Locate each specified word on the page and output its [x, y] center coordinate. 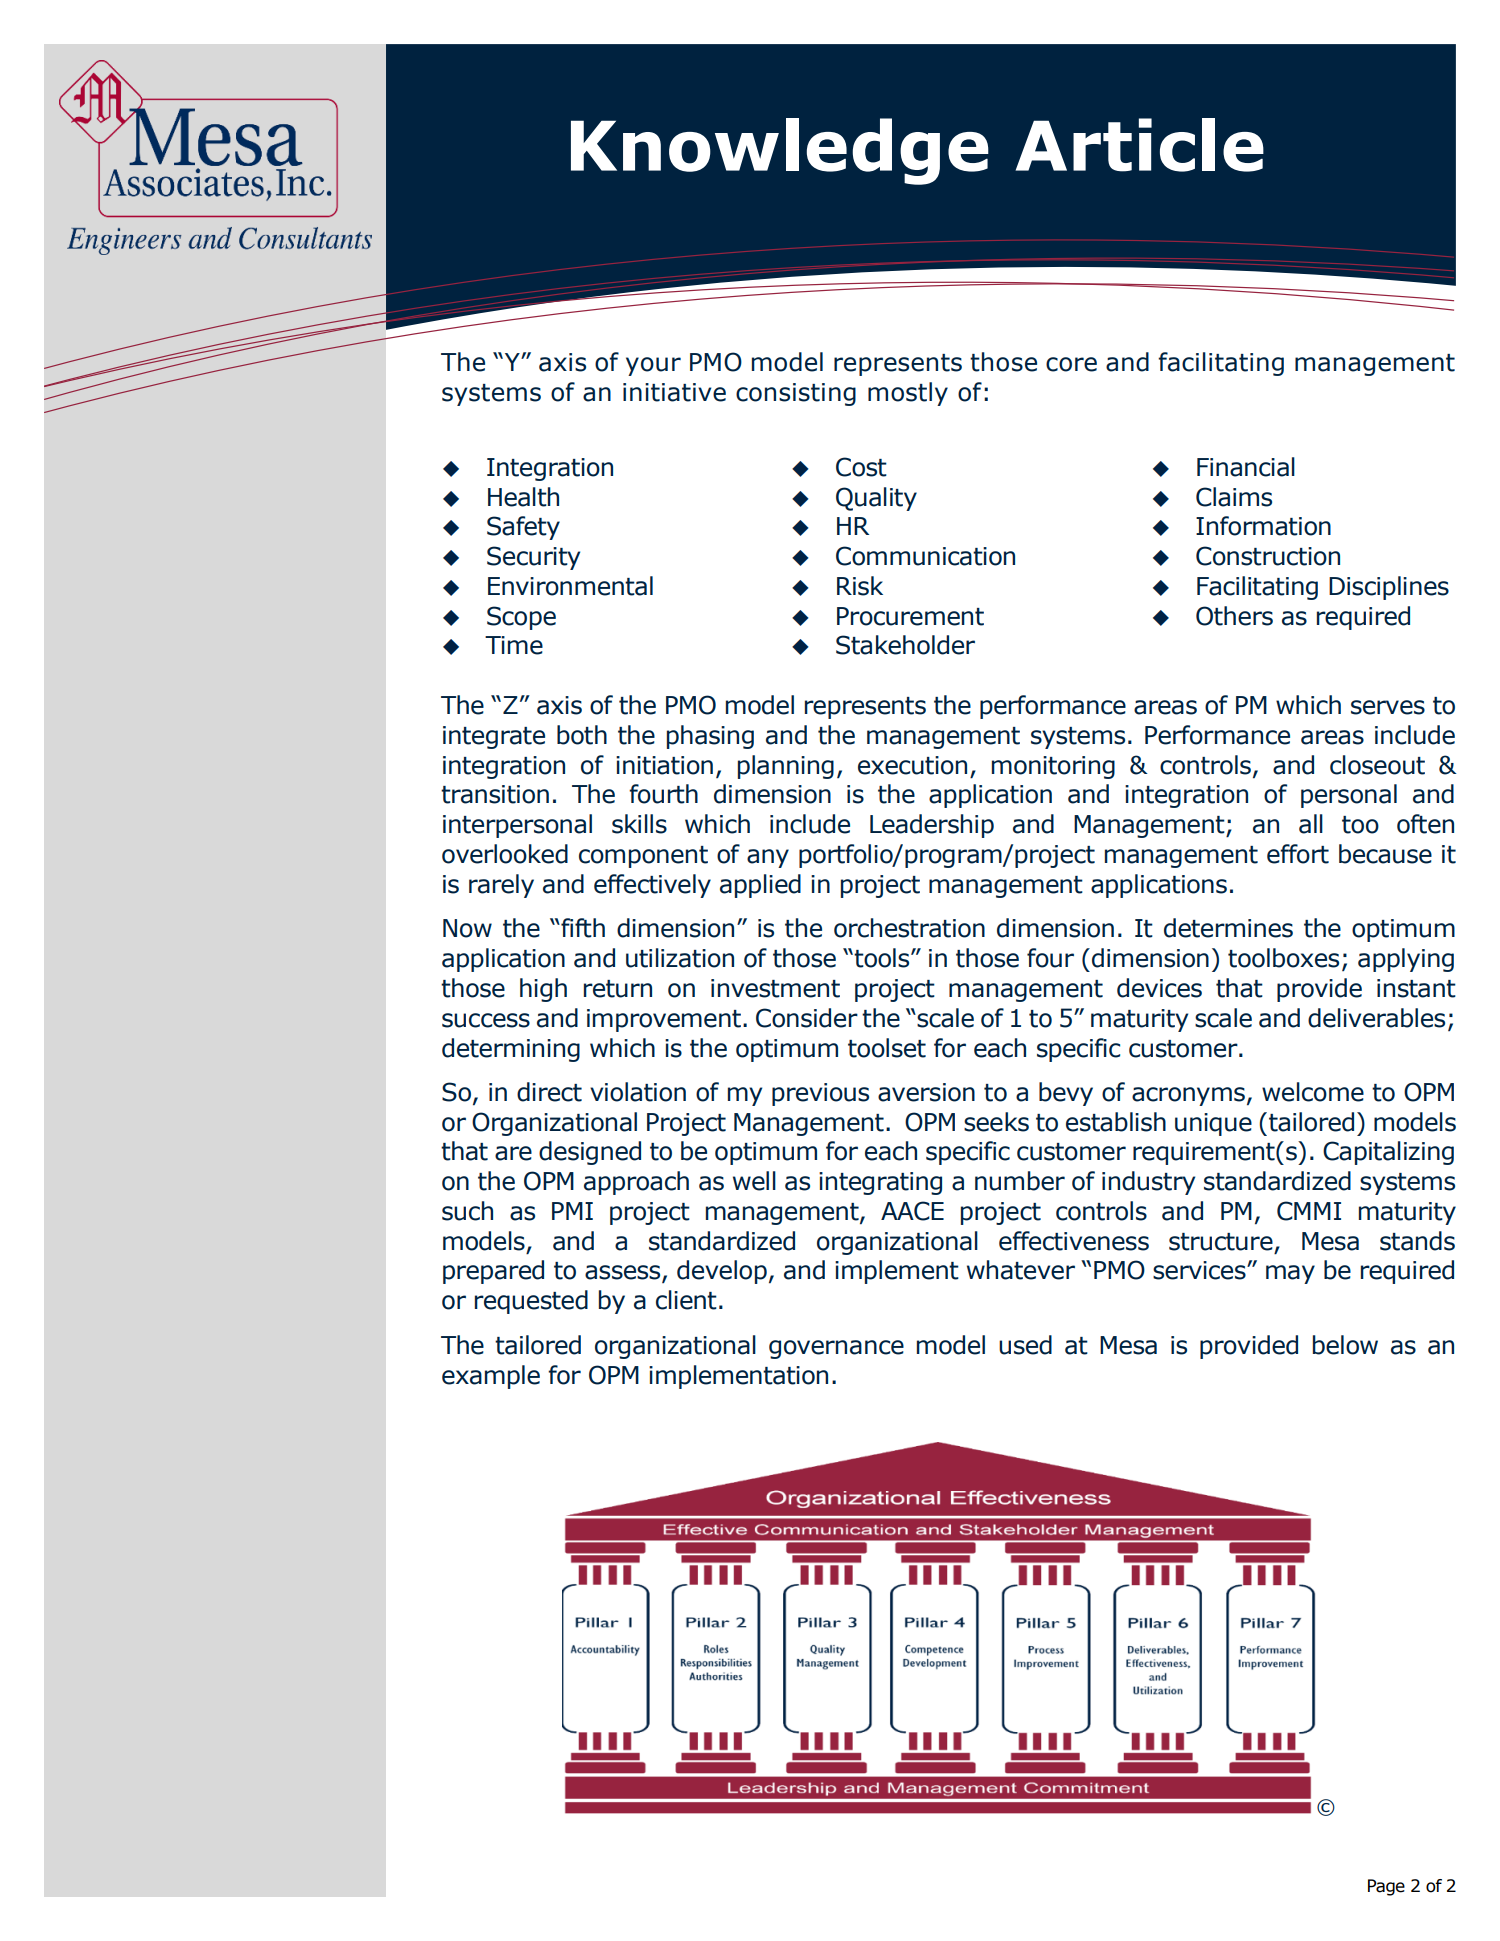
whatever [1021, 1270]
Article [1139, 145]
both [582, 735]
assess [624, 1273]
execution [912, 765]
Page [1386, 1887]
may [1290, 1274]
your [653, 366]
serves [1388, 707]
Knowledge [780, 151]
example [491, 1377]
